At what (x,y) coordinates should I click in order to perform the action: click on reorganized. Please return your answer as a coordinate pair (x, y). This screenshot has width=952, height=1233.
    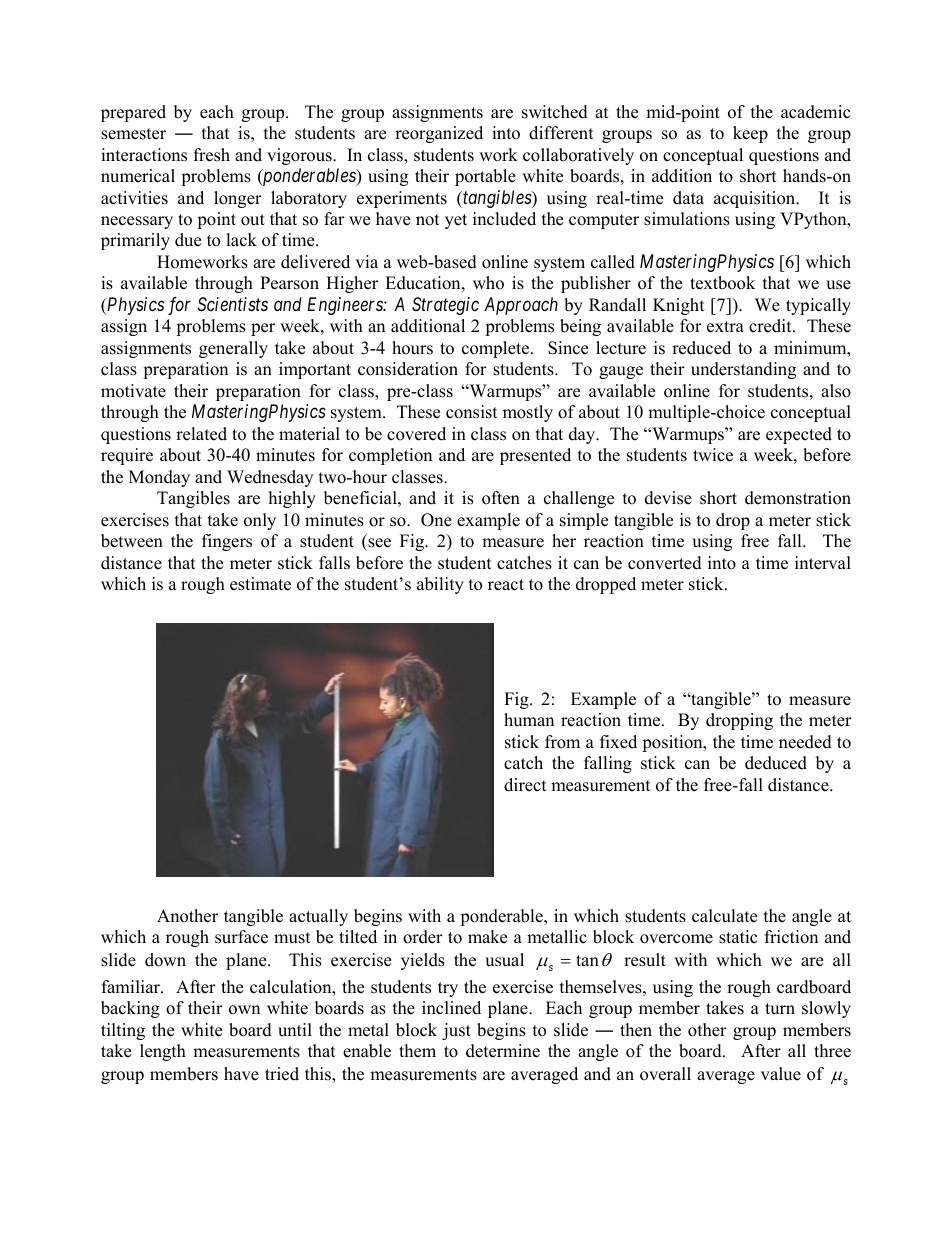
    Looking at the image, I should click on (439, 134).
